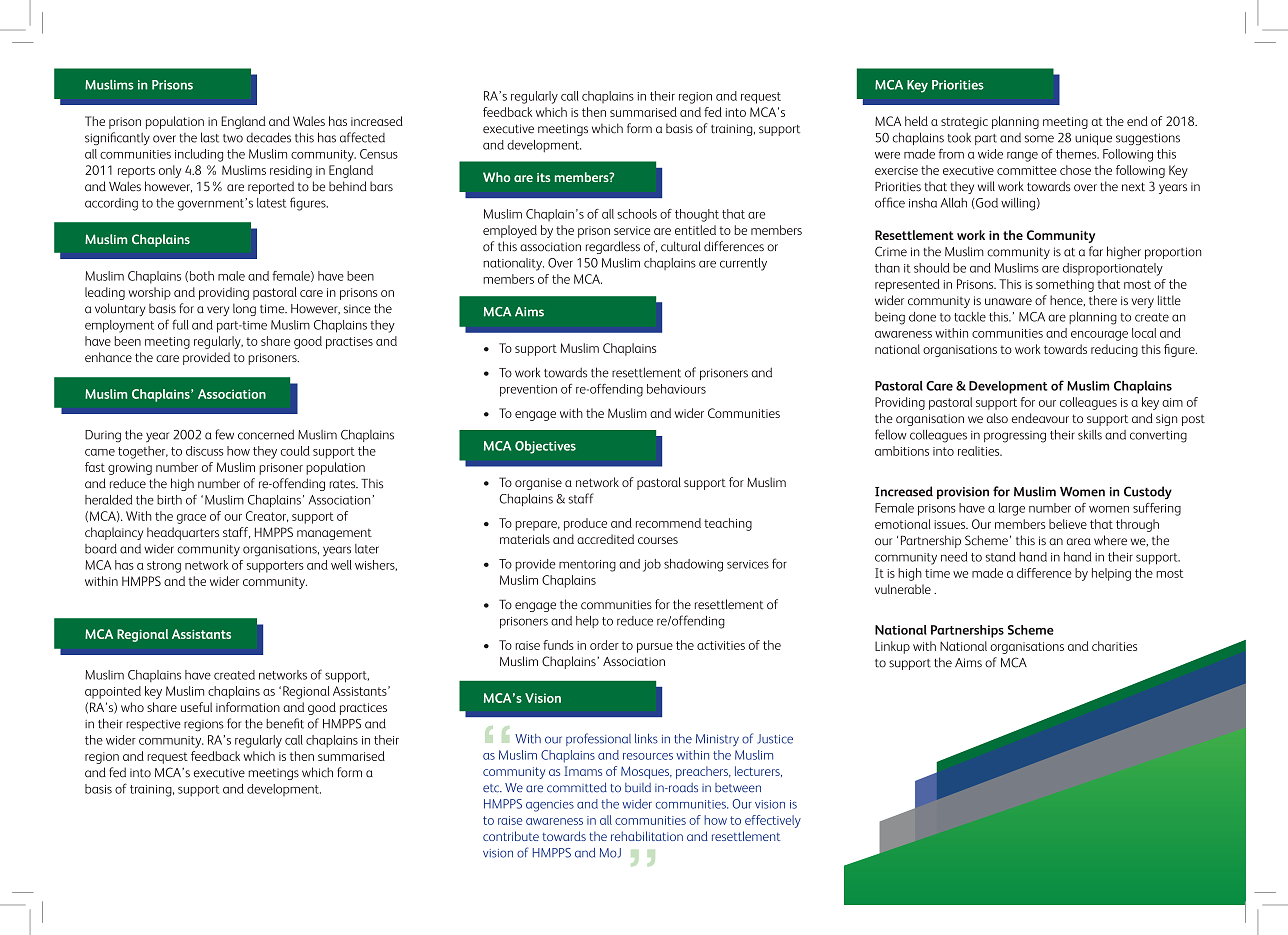  What do you see at coordinates (647, 836) in the screenshot?
I see `rehabilitation` at bounding box center [647, 836].
